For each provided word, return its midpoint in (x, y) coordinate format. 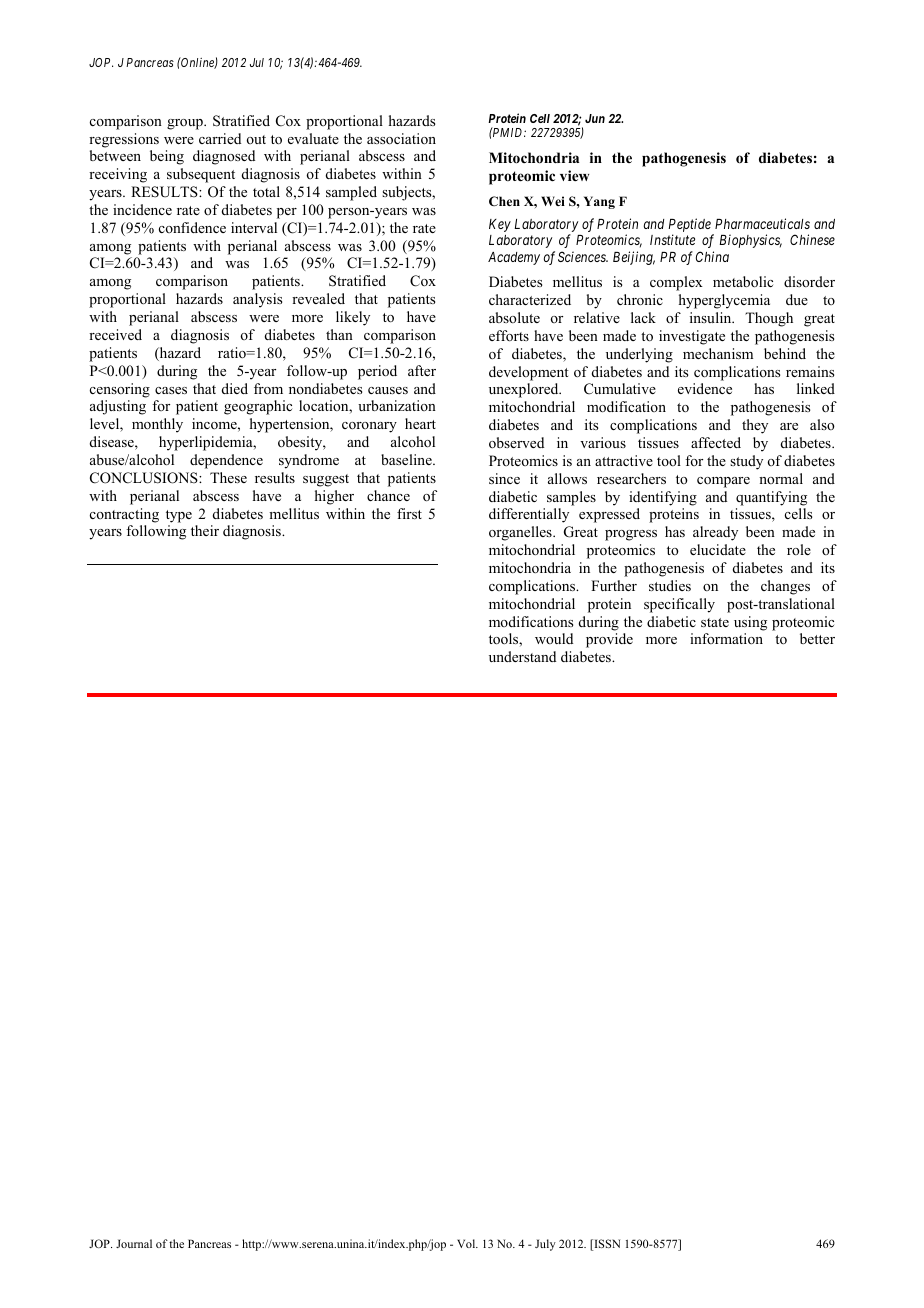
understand (522, 656)
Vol (467, 1243)
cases (171, 390)
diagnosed (224, 157)
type (179, 516)
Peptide (690, 226)
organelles (521, 533)
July (545, 1245)
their (205, 530)
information (726, 638)
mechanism (718, 353)
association (401, 139)
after (422, 370)
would (554, 638)
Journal (134, 1243)
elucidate (718, 549)
